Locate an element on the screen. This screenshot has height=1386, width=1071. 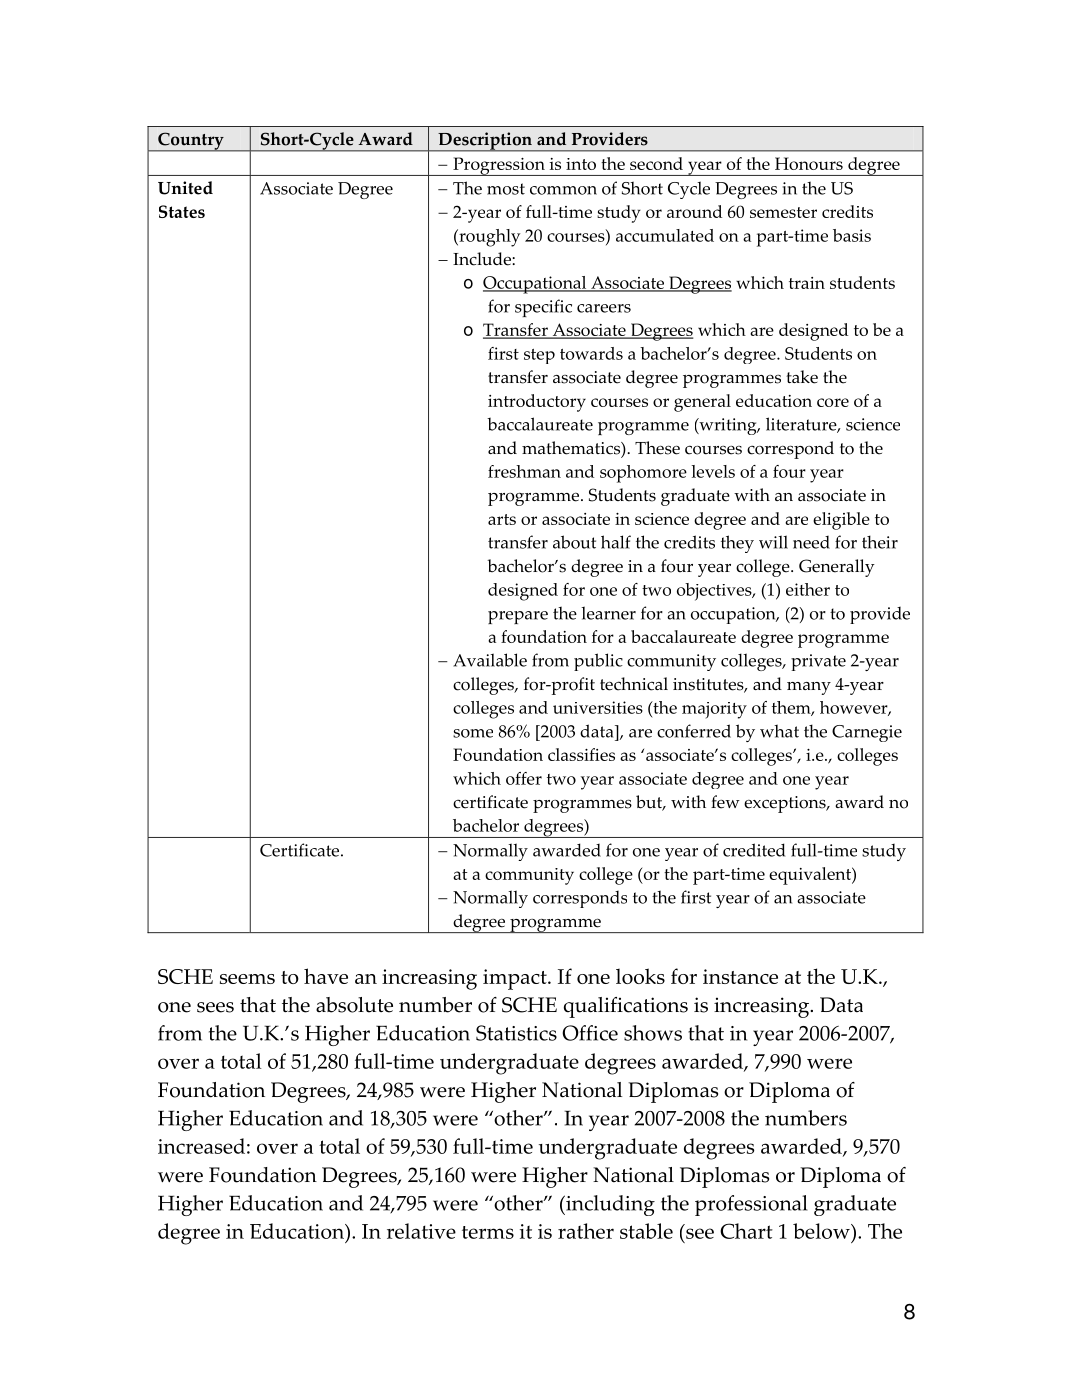
many is located at coordinates (809, 688).
